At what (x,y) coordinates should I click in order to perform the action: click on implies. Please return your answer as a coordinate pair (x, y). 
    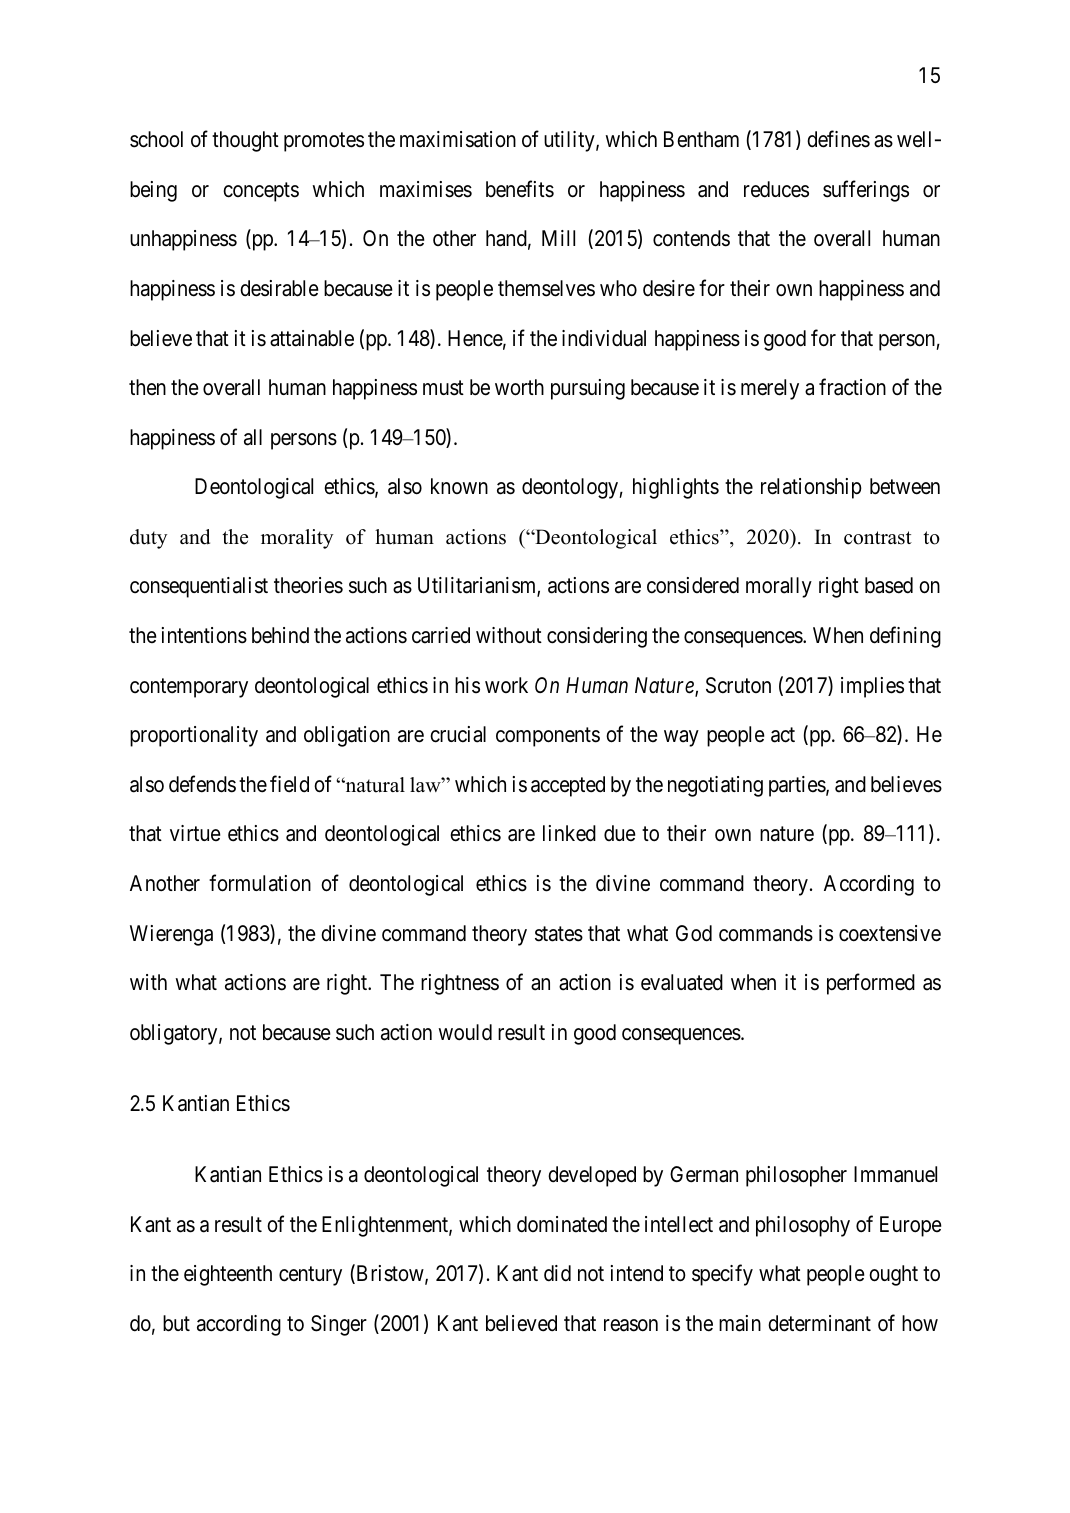
    Looking at the image, I should click on (872, 687).
